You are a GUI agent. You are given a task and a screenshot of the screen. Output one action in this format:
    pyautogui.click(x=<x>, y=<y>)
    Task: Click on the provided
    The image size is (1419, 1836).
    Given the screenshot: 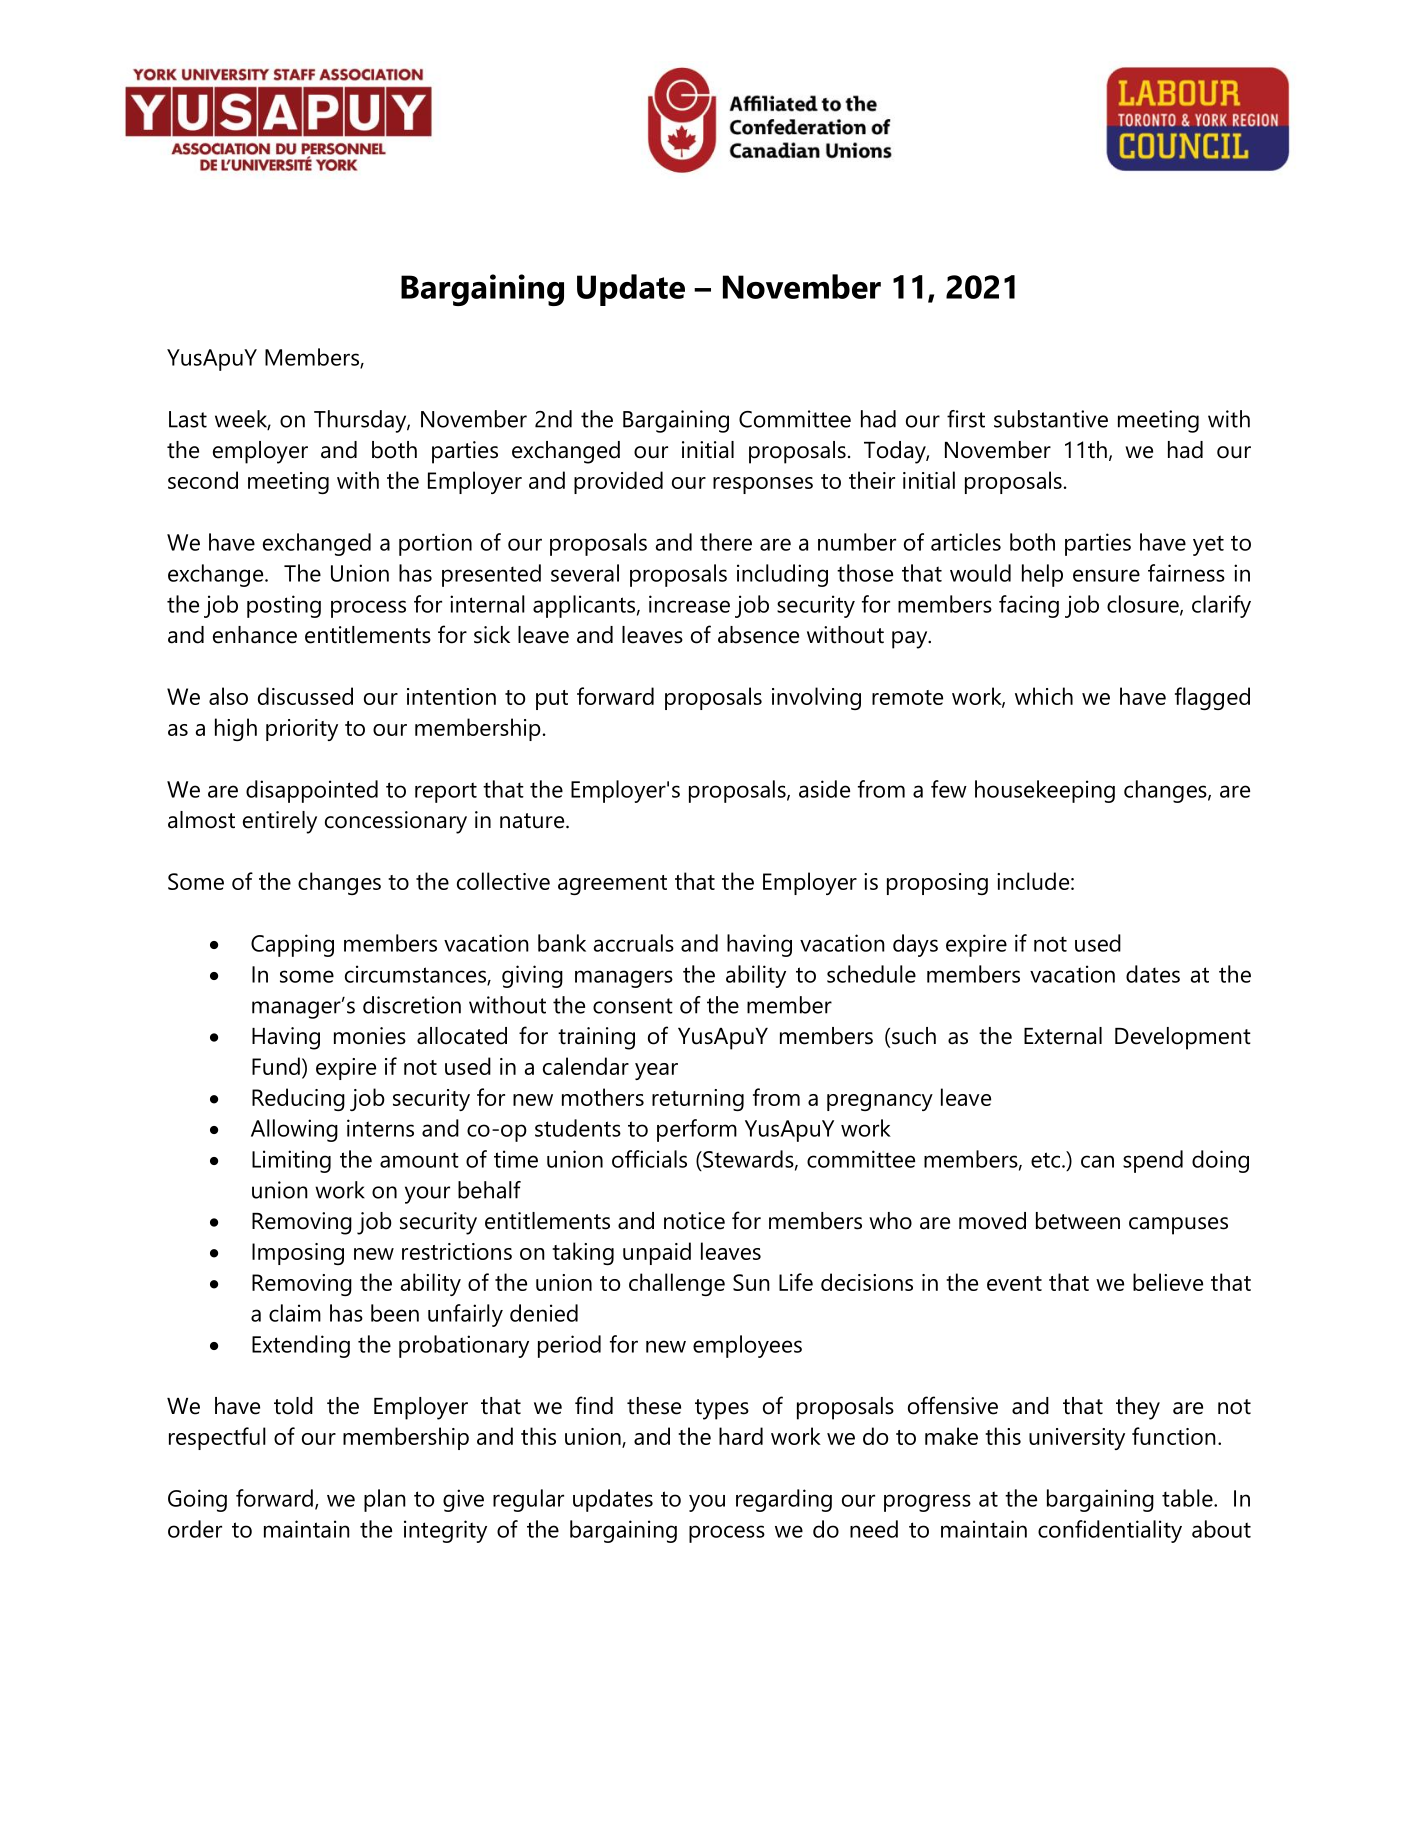 What is the action you would take?
    pyautogui.click(x=618, y=482)
